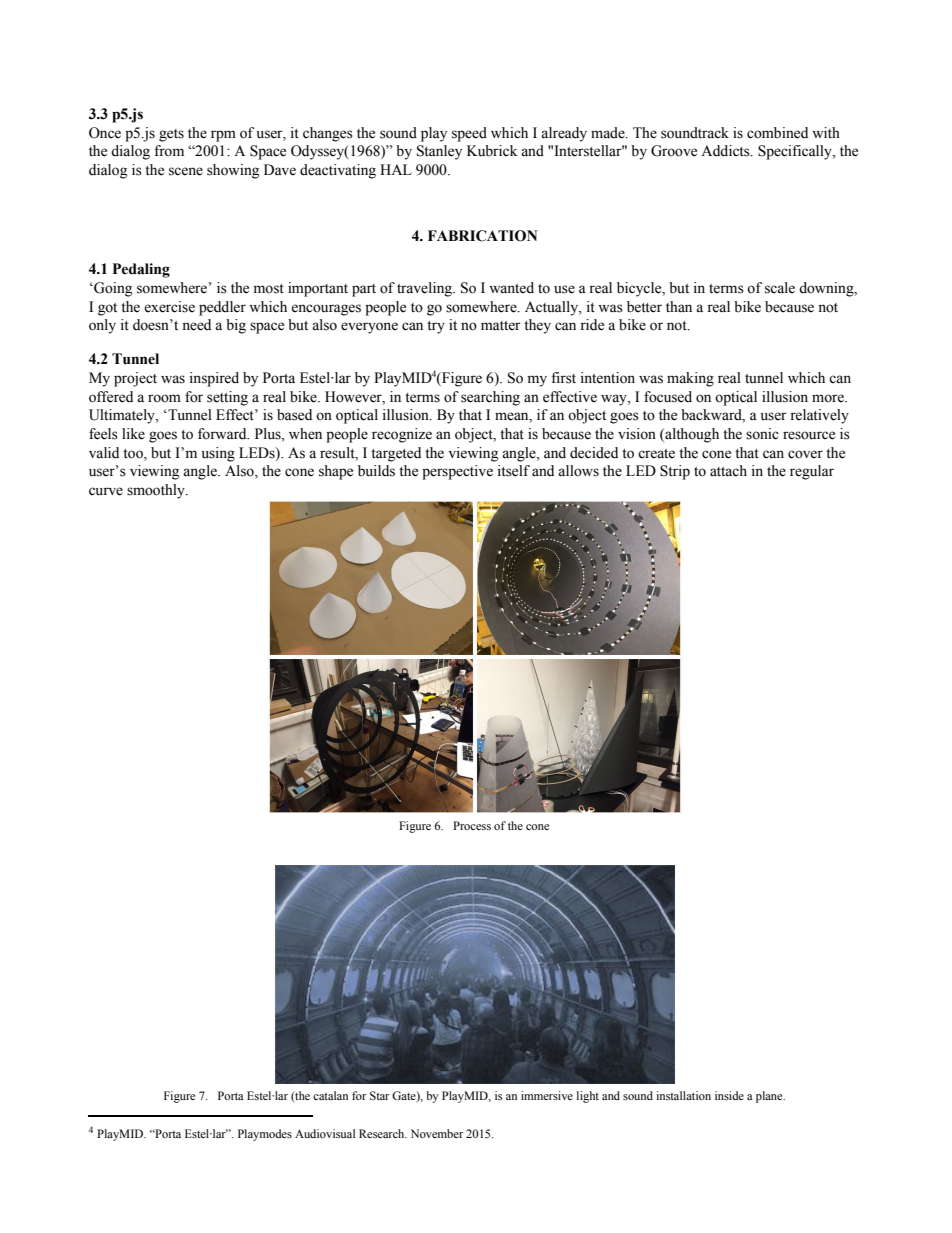 The height and width of the screenshot is (1233, 952). What do you see at coordinates (726, 151) in the screenshot?
I see `Addicts` at bounding box center [726, 151].
